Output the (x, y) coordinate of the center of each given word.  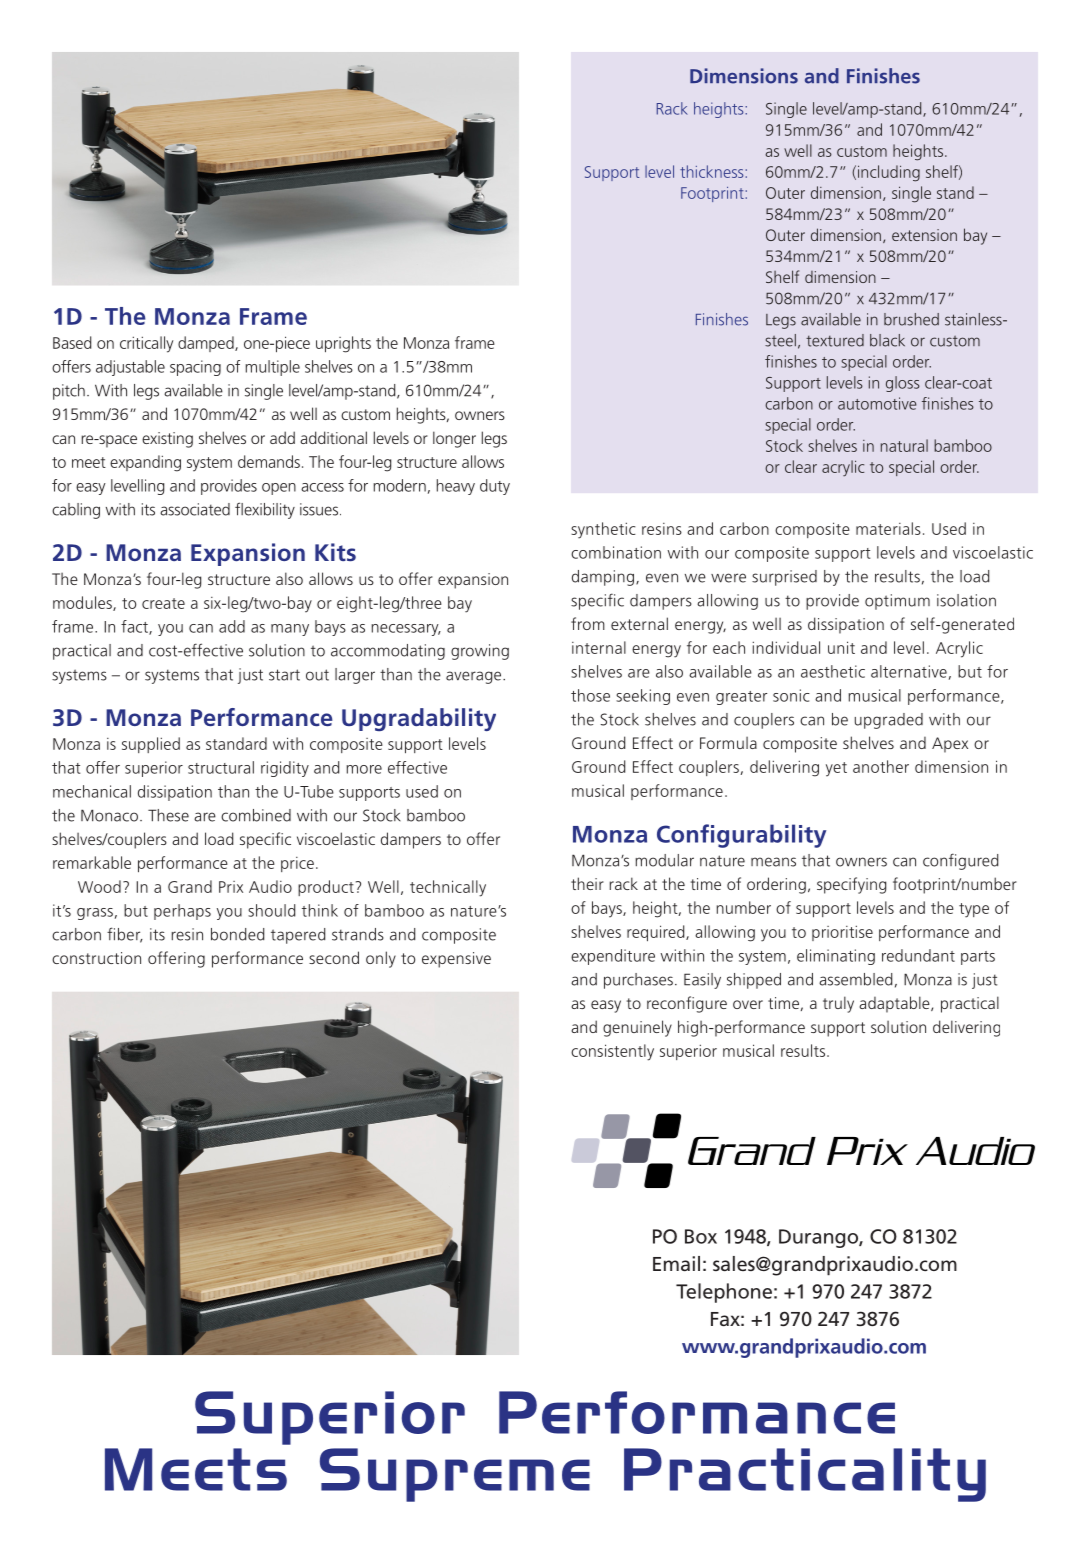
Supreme (455, 1475)
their (587, 883)
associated (195, 509)
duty (495, 487)
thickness (711, 171)
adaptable (895, 1004)
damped (207, 344)
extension (924, 235)
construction (96, 958)
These (168, 815)
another (881, 766)
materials (888, 528)
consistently (612, 1052)
